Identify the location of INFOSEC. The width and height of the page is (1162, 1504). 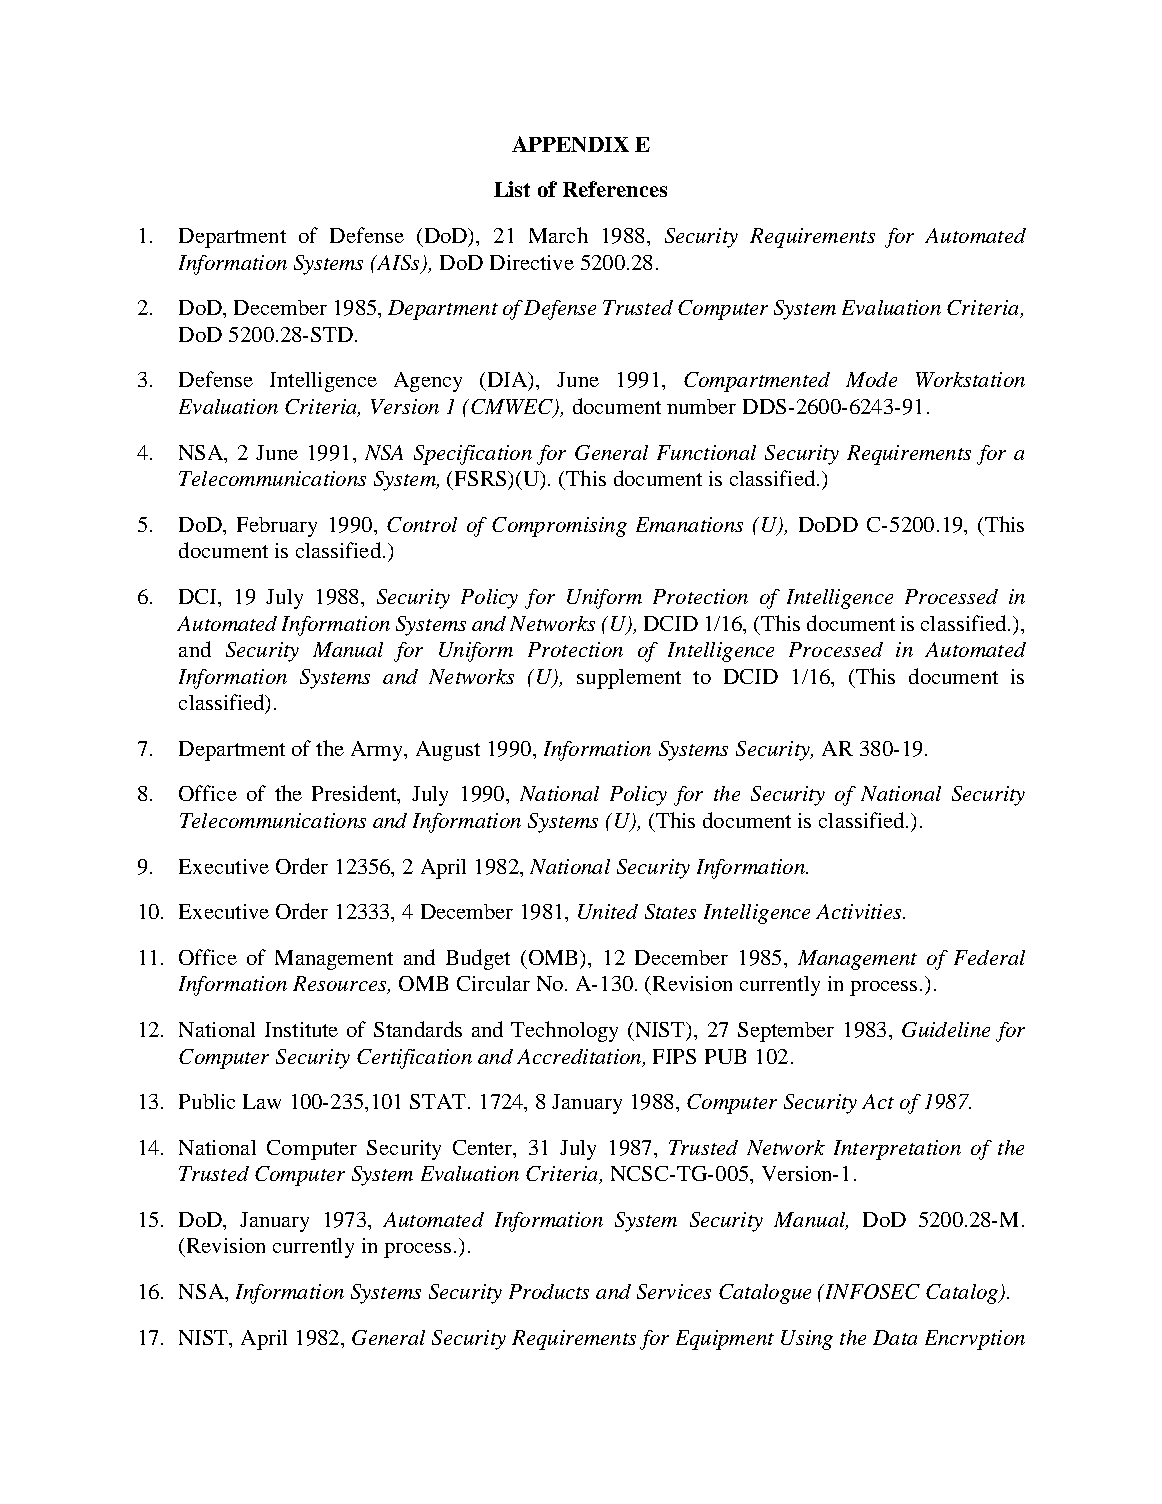
(871, 1291).
